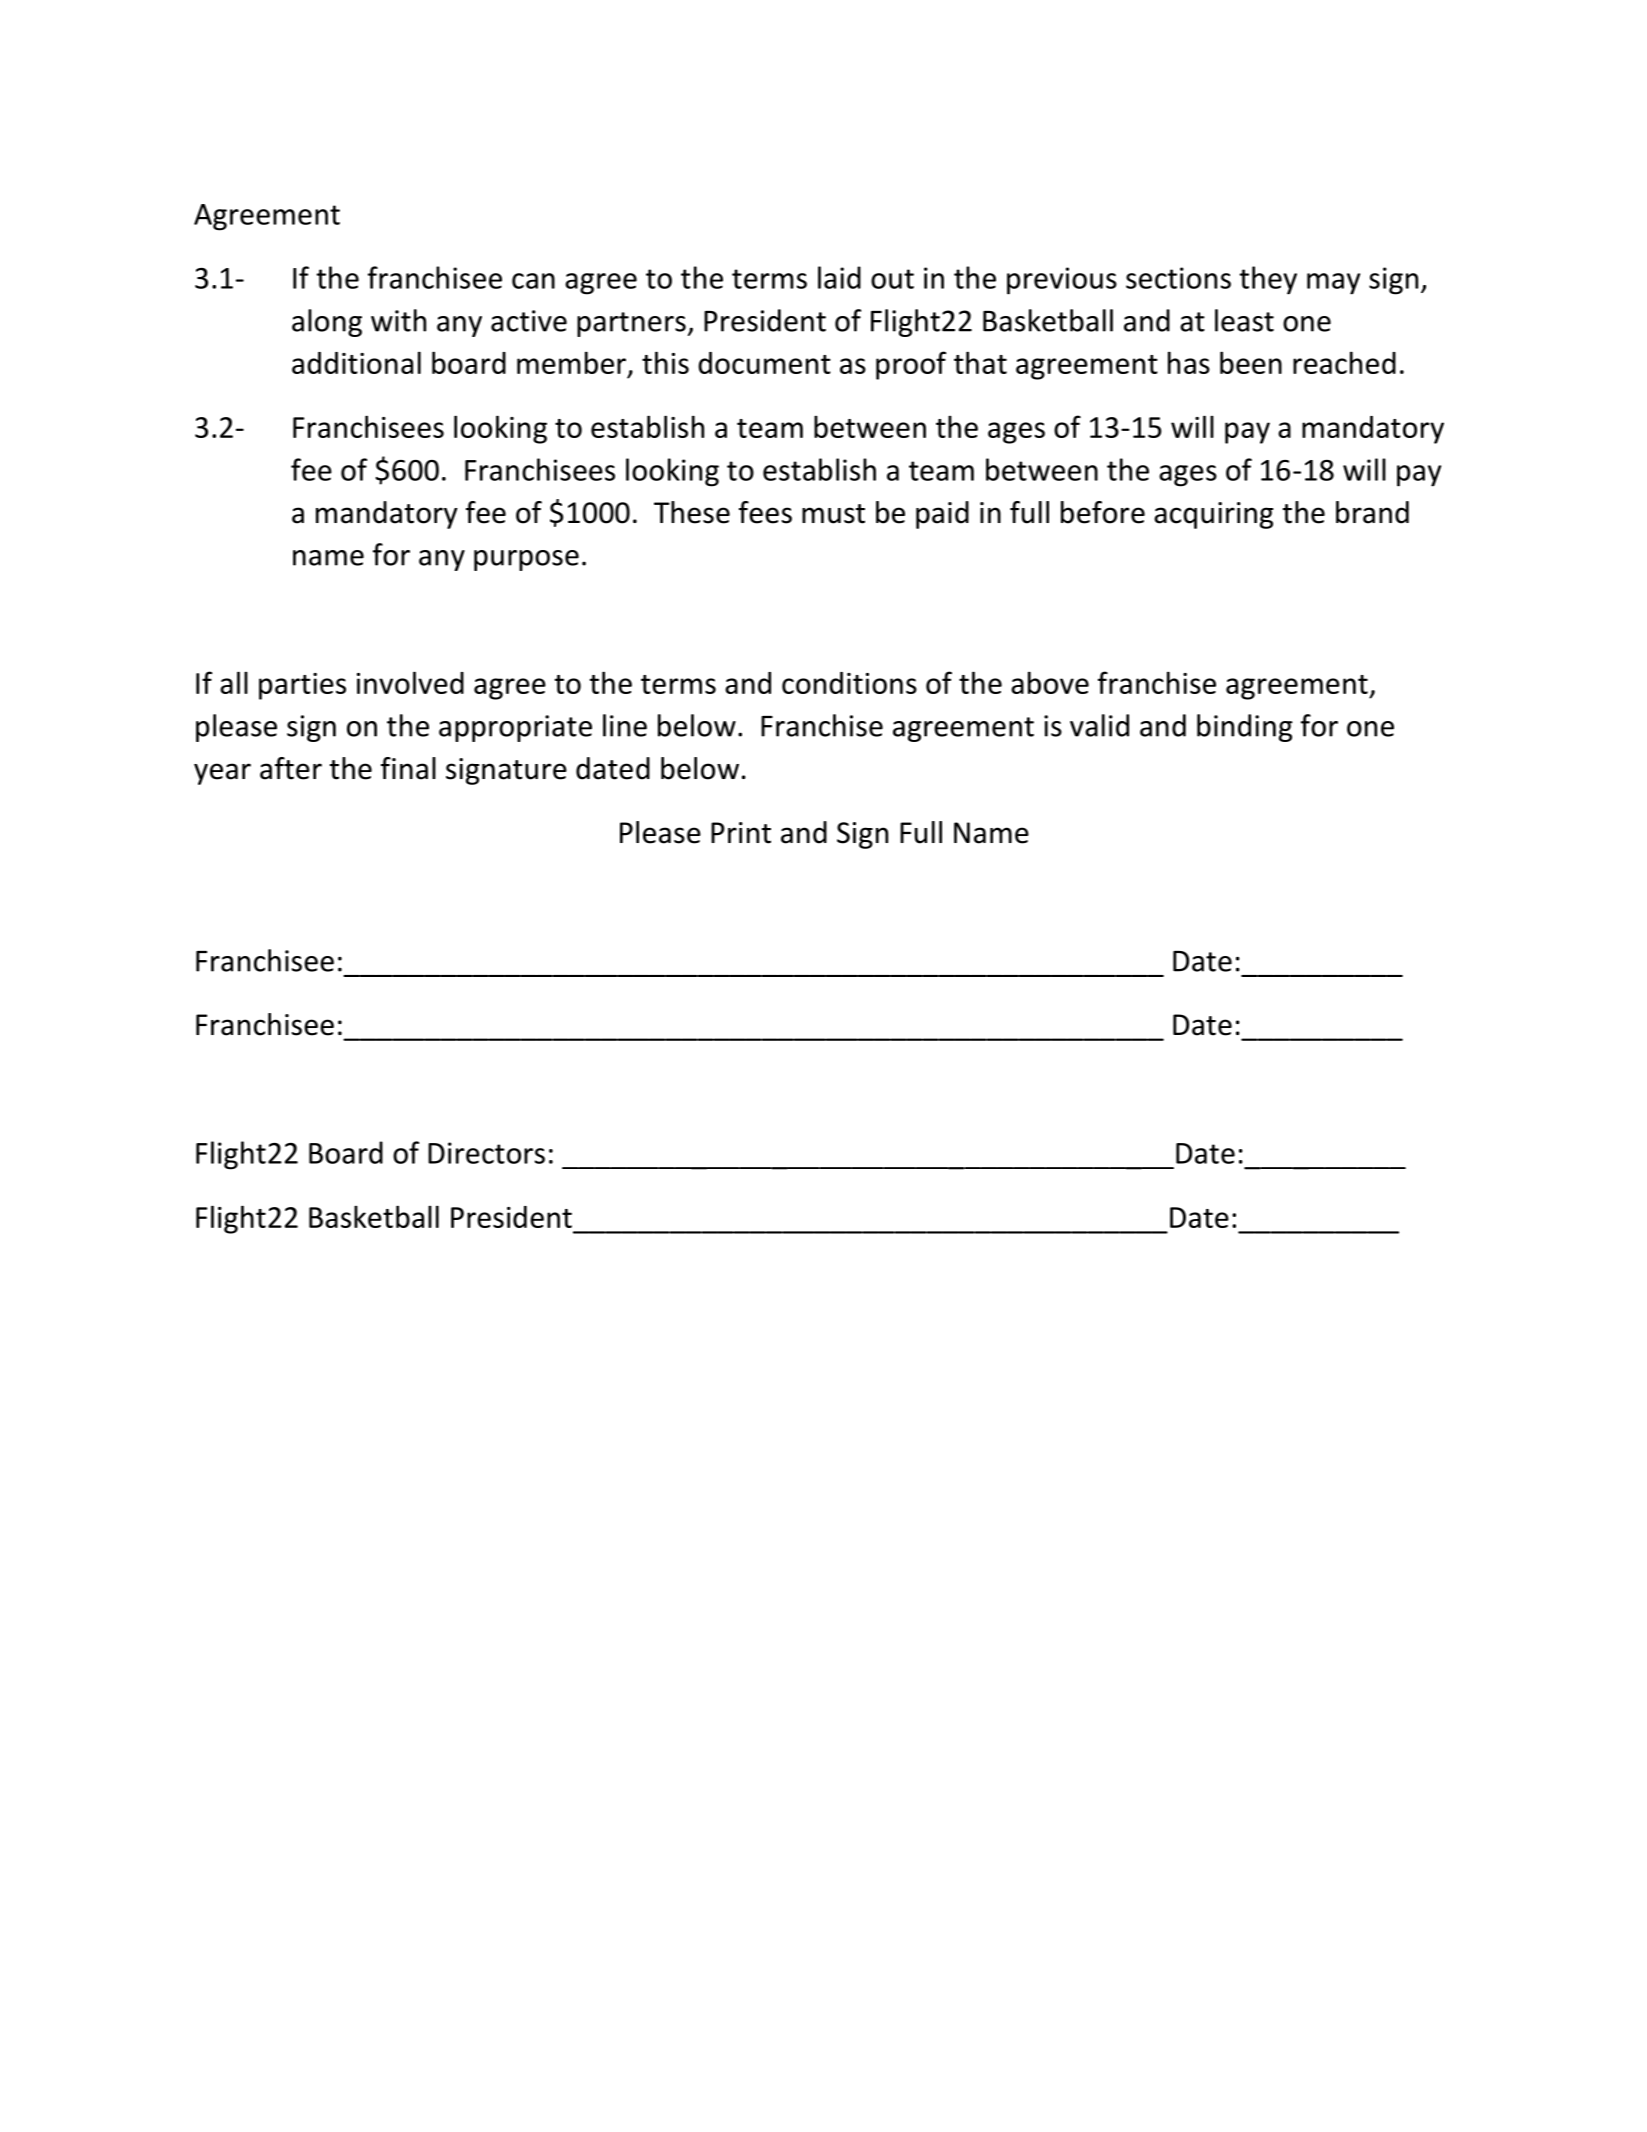  Describe the element at coordinates (1099, 725) in the image. I see `valid` at that location.
